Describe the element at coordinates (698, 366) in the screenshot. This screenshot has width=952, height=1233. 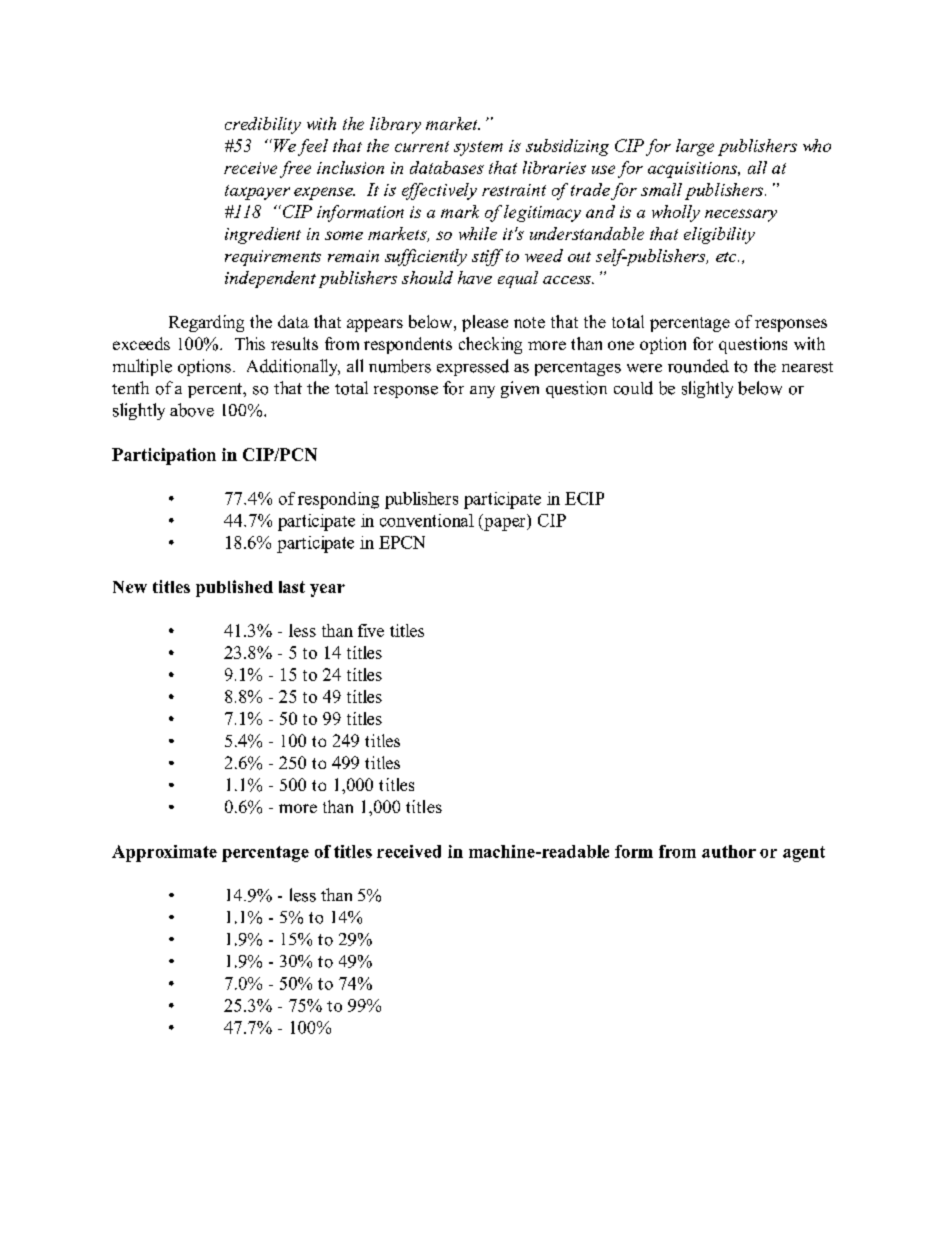
I see `rounded` at that location.
